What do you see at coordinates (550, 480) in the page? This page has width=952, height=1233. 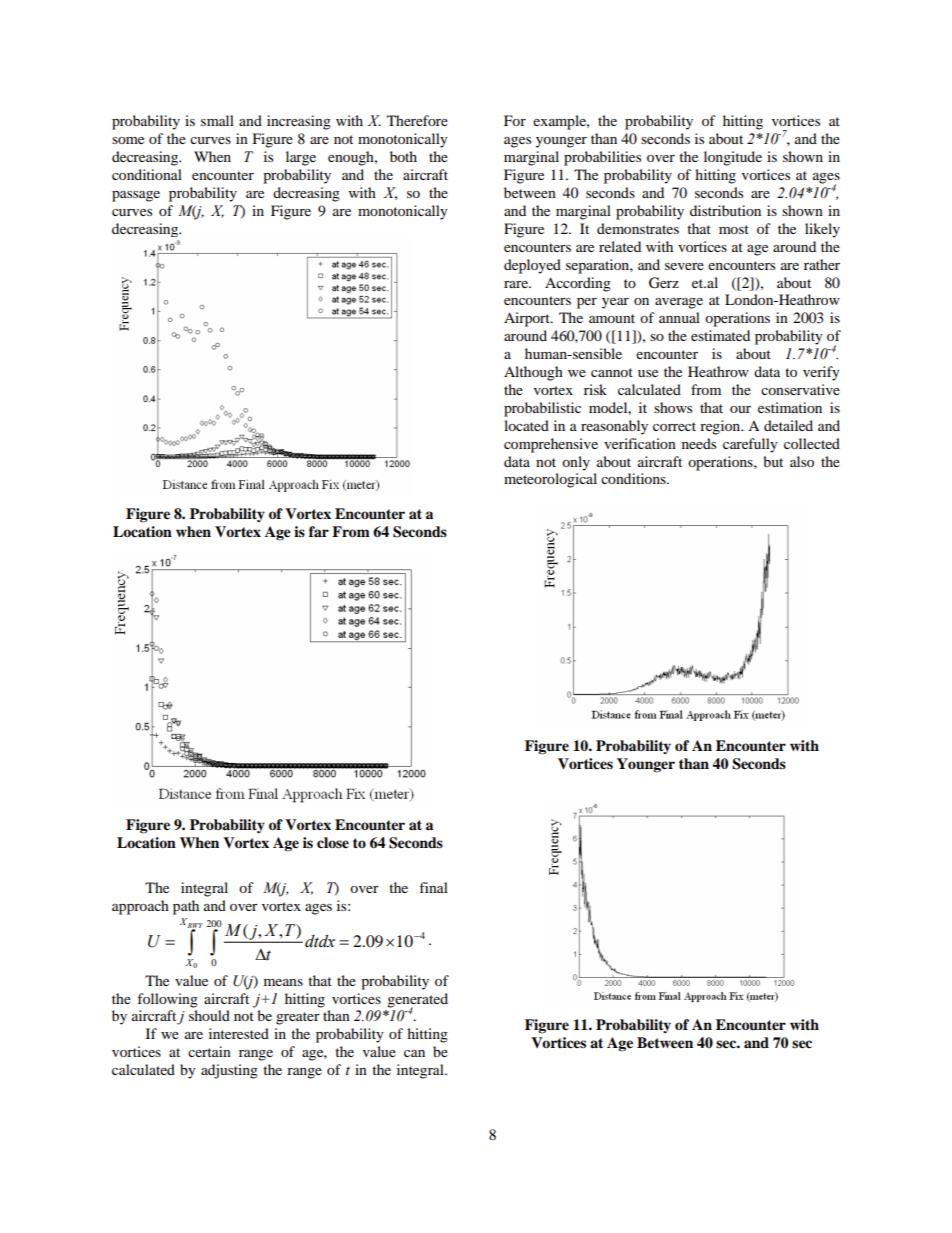 I see `meteorological` at bounding box center [550, 480].
